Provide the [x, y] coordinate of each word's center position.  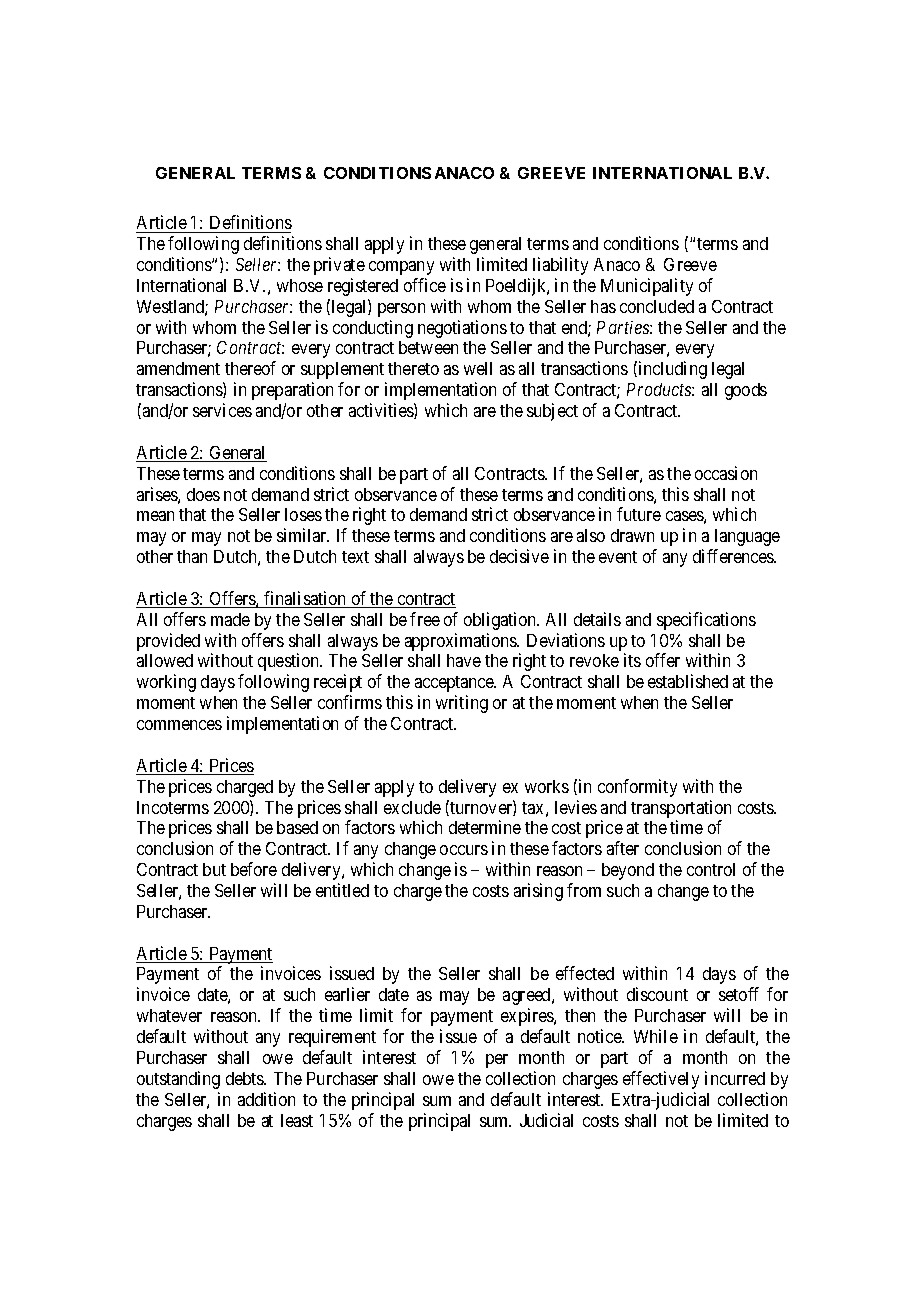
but [214, 869]
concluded [657, 306]
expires [528, 1017]
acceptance [455, 684]
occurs [464, 850]
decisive [519, 556]
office [425, 285]
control [711, 869]
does [203, 494]
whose [300, 285]
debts [246, 1078]
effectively [661, 1080]
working [166, 683]
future [639, 514]
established [688, 681]
